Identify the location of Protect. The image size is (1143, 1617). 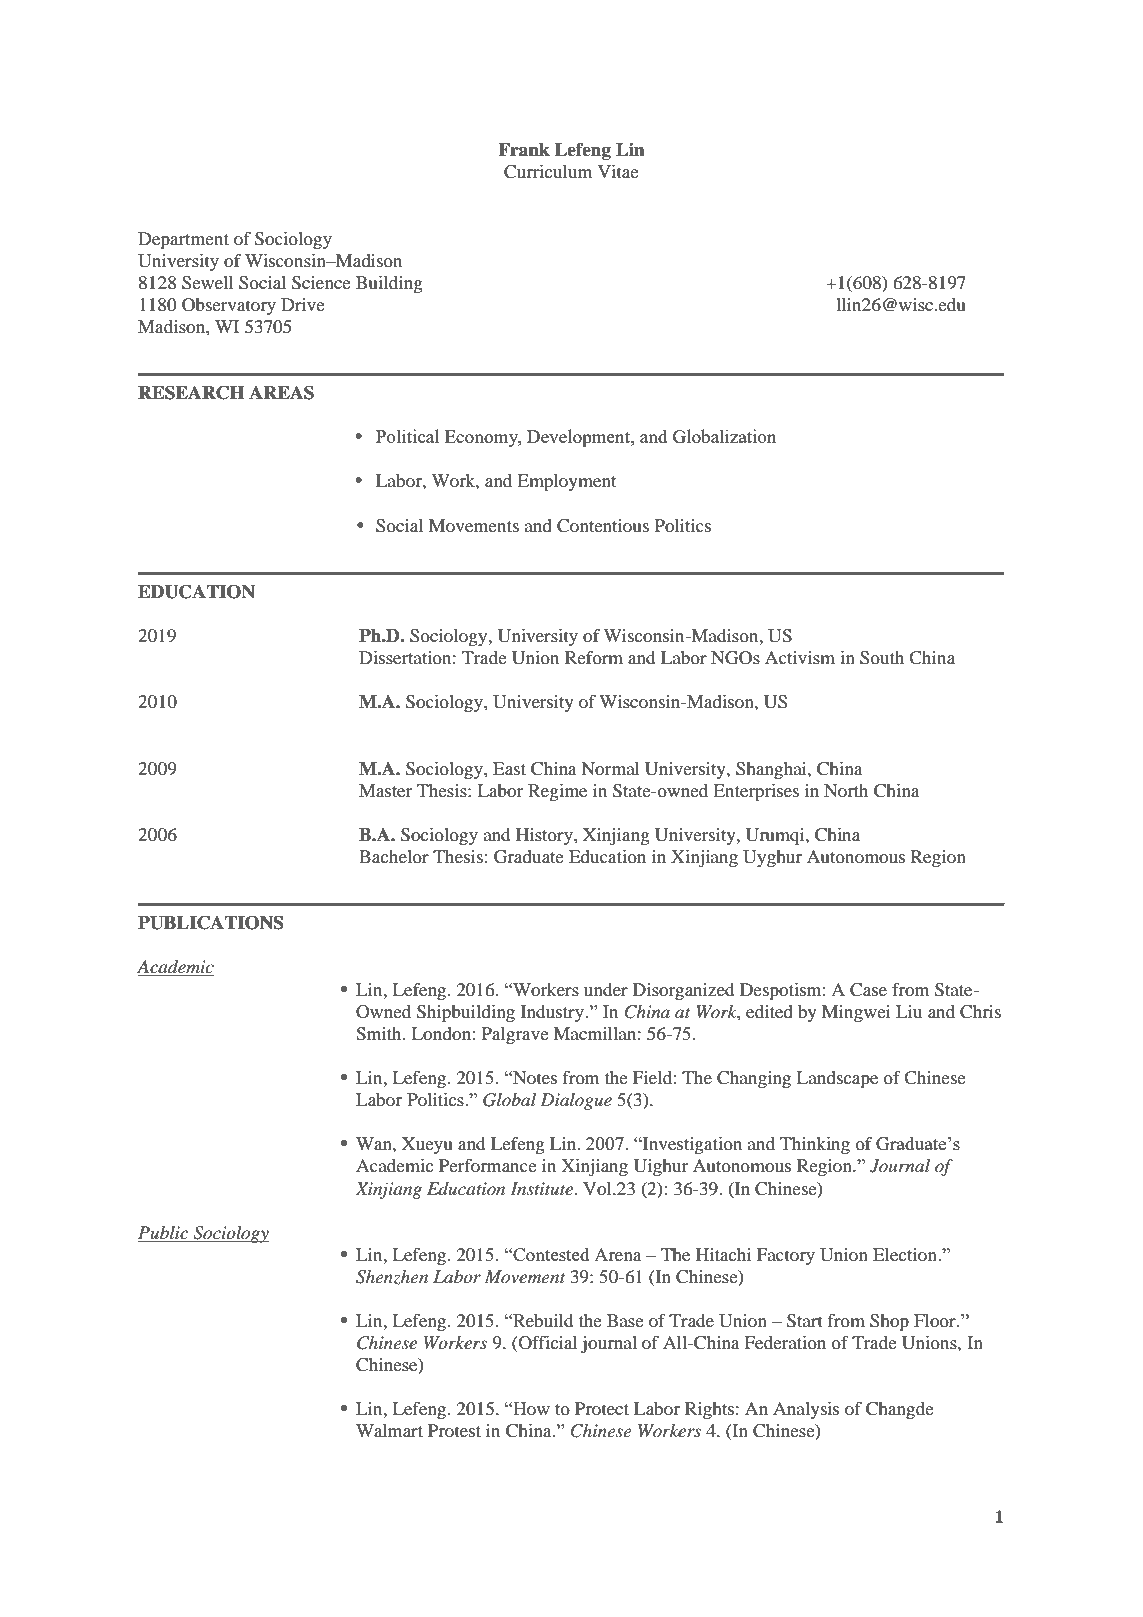
(602, 1408).
